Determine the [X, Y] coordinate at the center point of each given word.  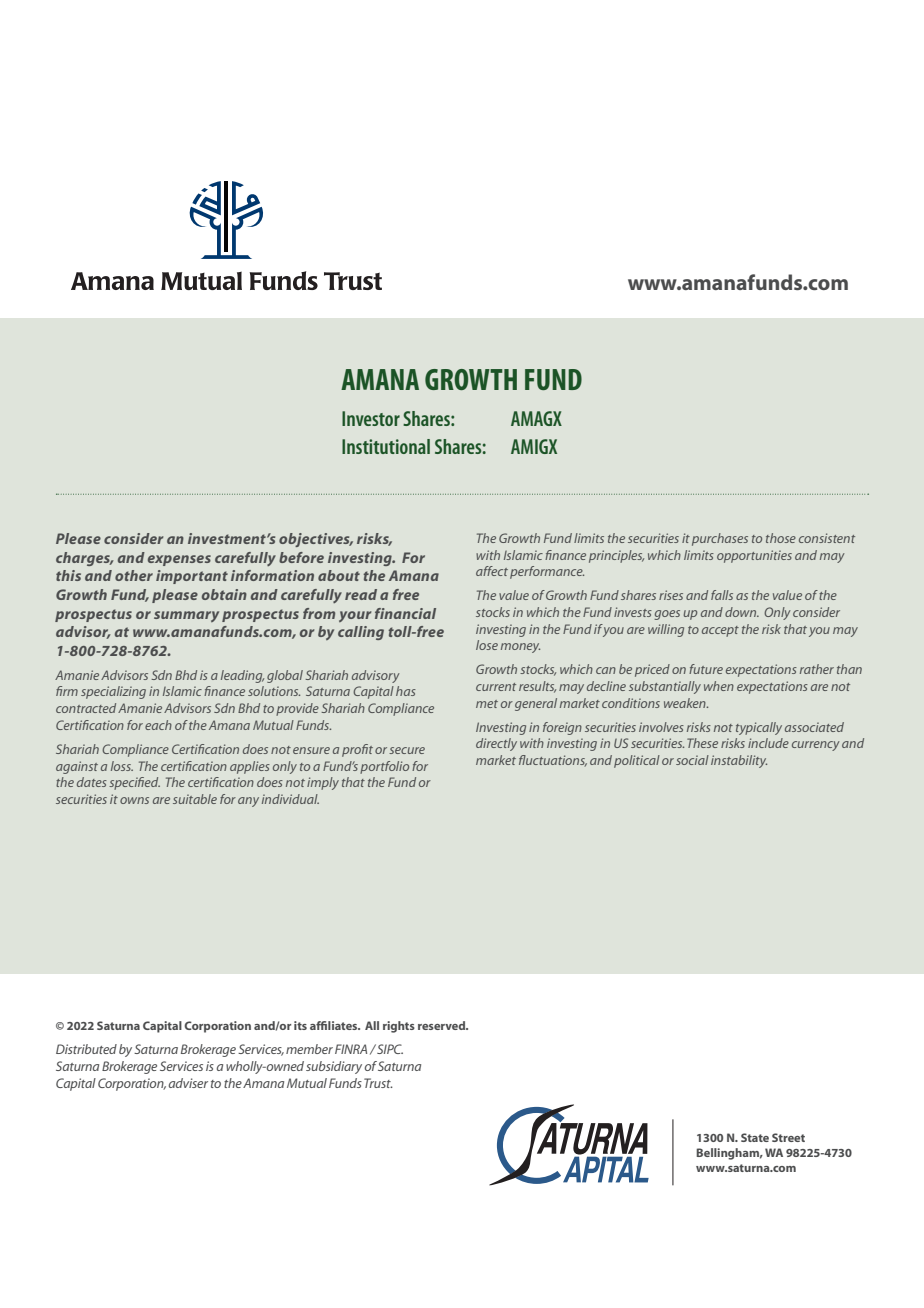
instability [739, 761]
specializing [113, 692]
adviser [188, 1083]
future [706, 669]
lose [487, 645]
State [755, 1137]
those [781, 538]
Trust [378, 1083]
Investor [371, 418]
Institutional [386, 446]
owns [134, 800]
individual [290, 799]
